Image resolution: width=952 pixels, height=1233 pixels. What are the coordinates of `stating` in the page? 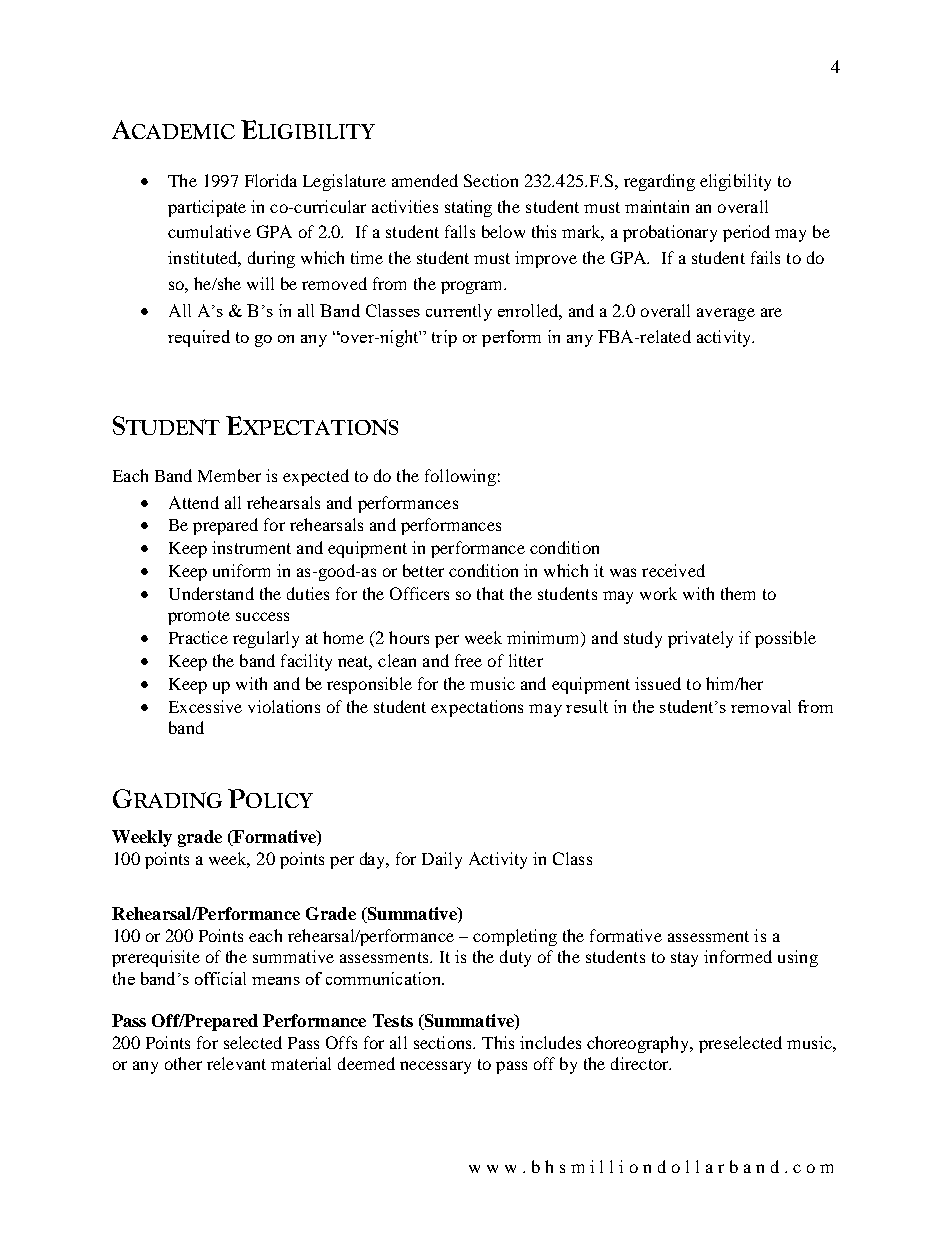 It's located at (468, 208).
